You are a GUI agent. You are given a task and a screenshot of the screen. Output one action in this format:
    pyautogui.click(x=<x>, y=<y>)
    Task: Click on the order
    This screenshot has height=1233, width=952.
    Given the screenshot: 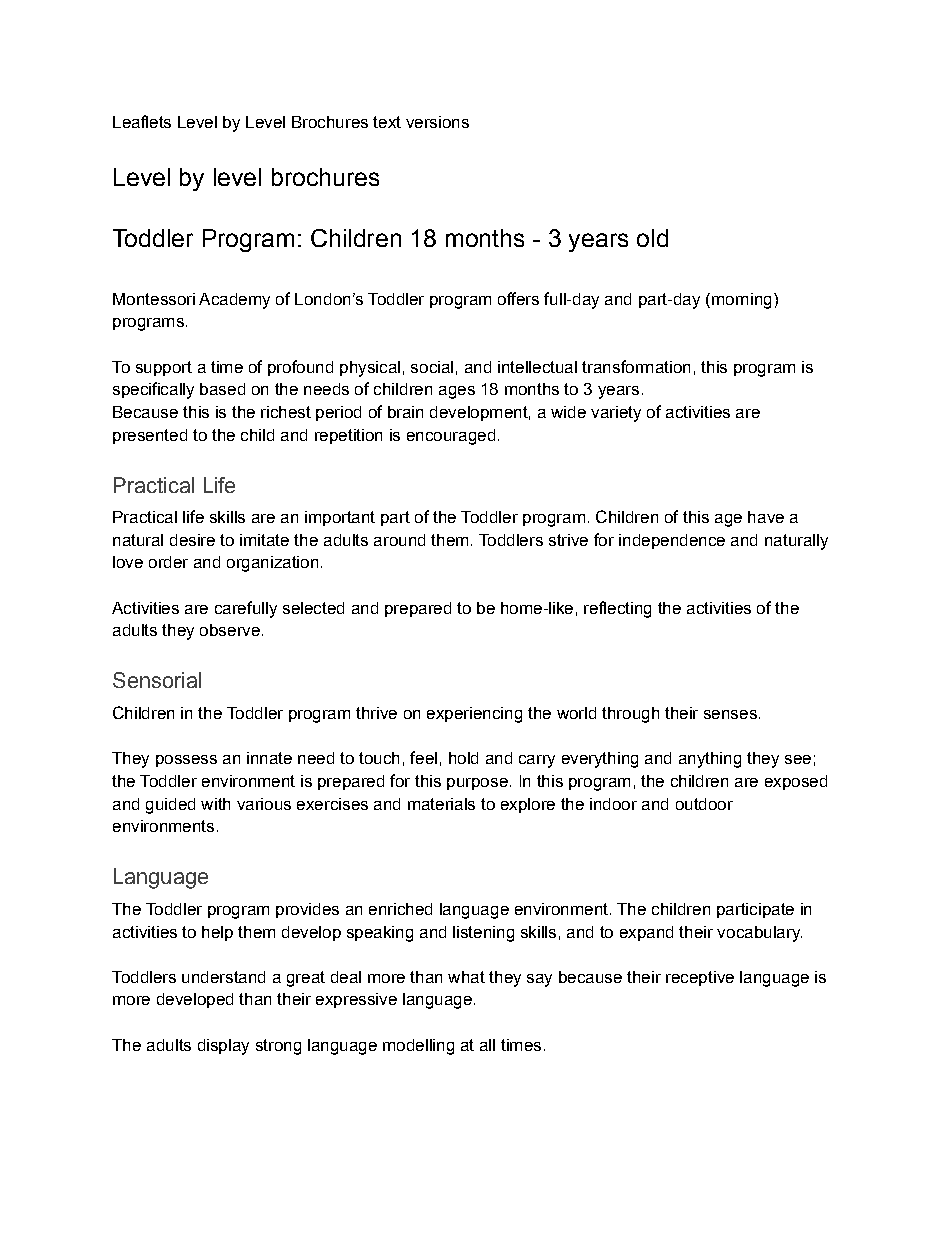 What is the action you would take?
    pyautogui.click(x=168, y=562)
